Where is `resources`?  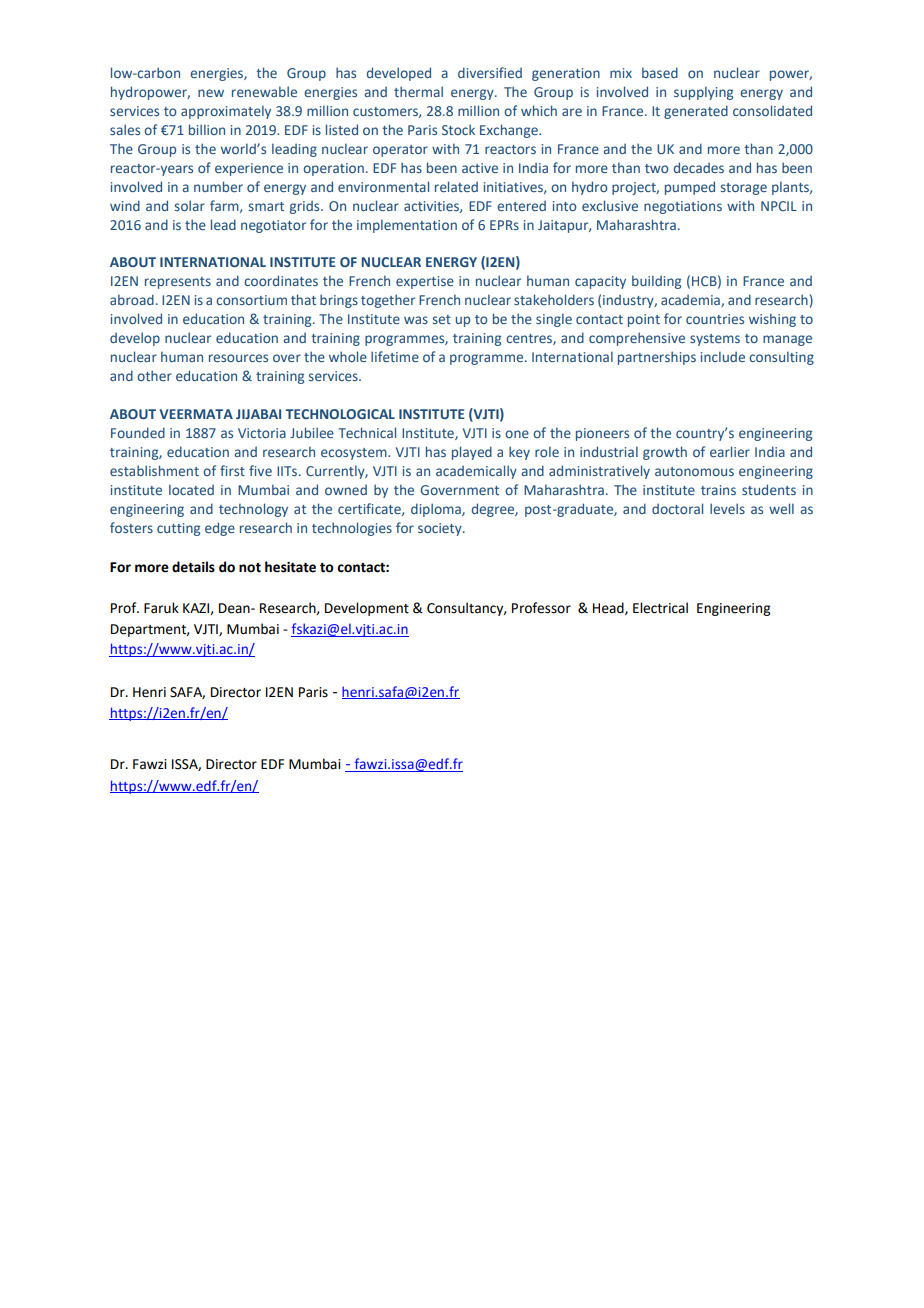
resources is located at coordinates (238, 358).
